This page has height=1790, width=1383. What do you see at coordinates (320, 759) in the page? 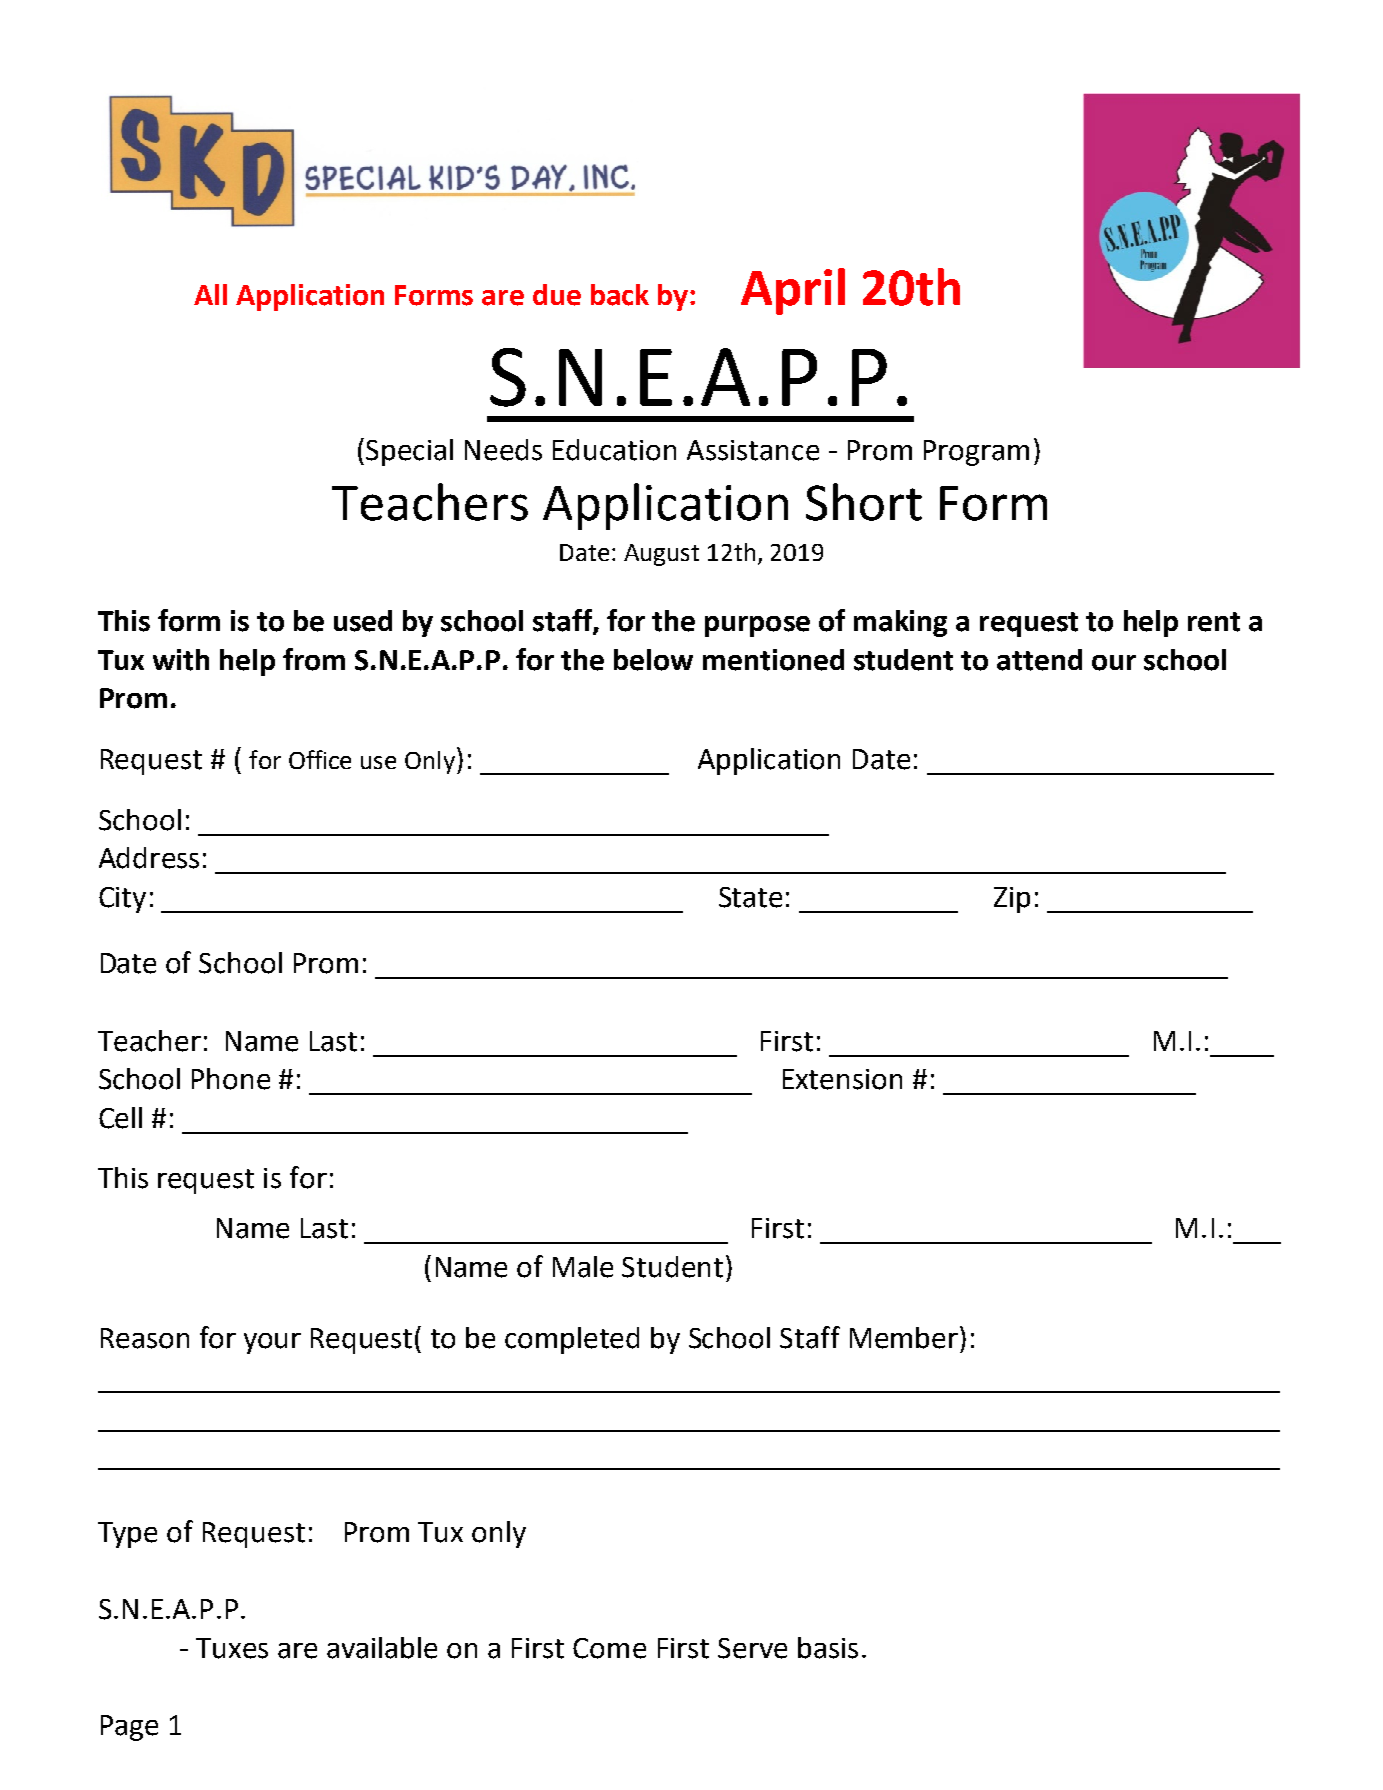
I see `Office` at bounding box center [320, 759].
